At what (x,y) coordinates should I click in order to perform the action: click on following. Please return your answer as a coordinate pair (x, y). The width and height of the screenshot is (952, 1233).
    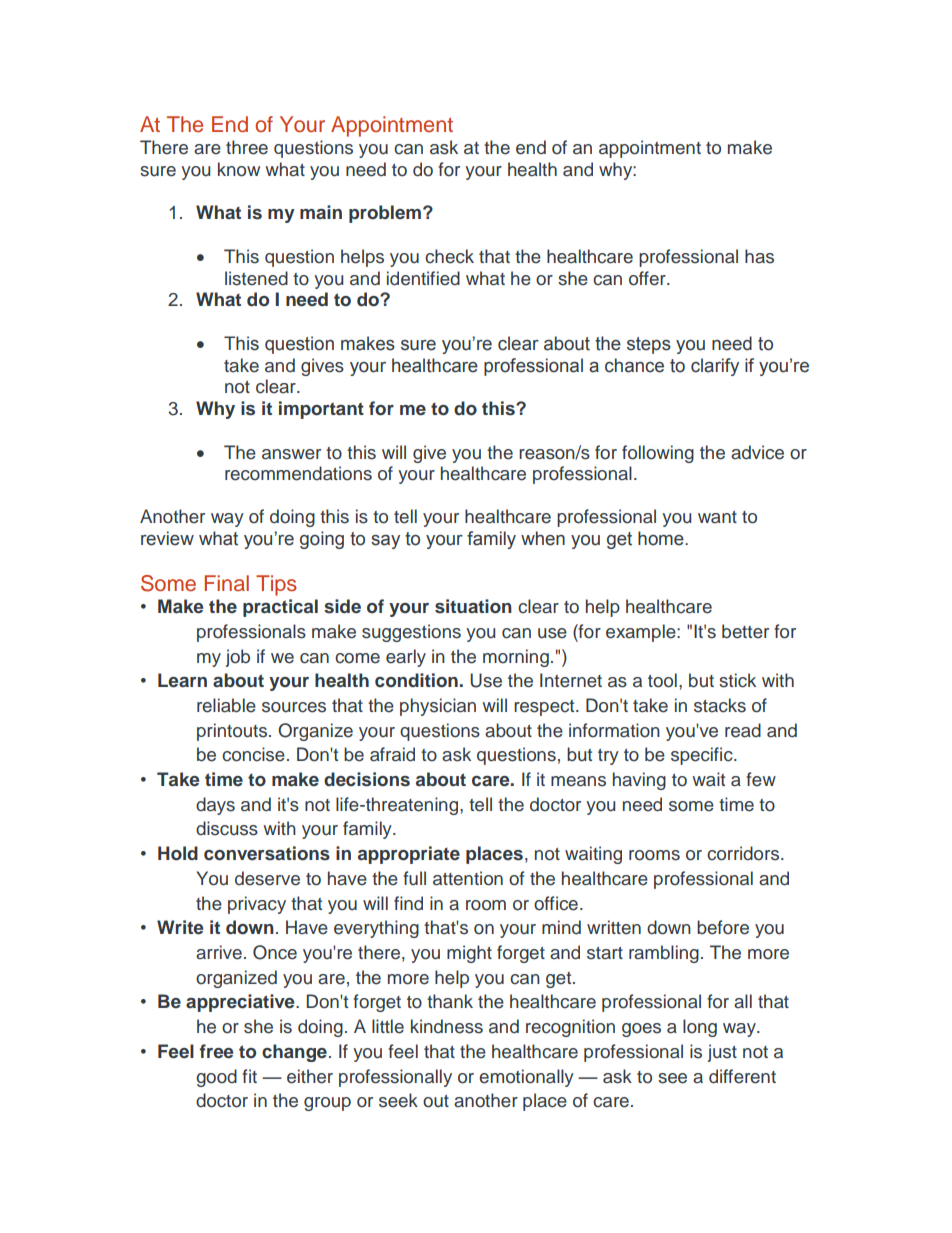
    Looking at the image, I should click on (658, 454).
